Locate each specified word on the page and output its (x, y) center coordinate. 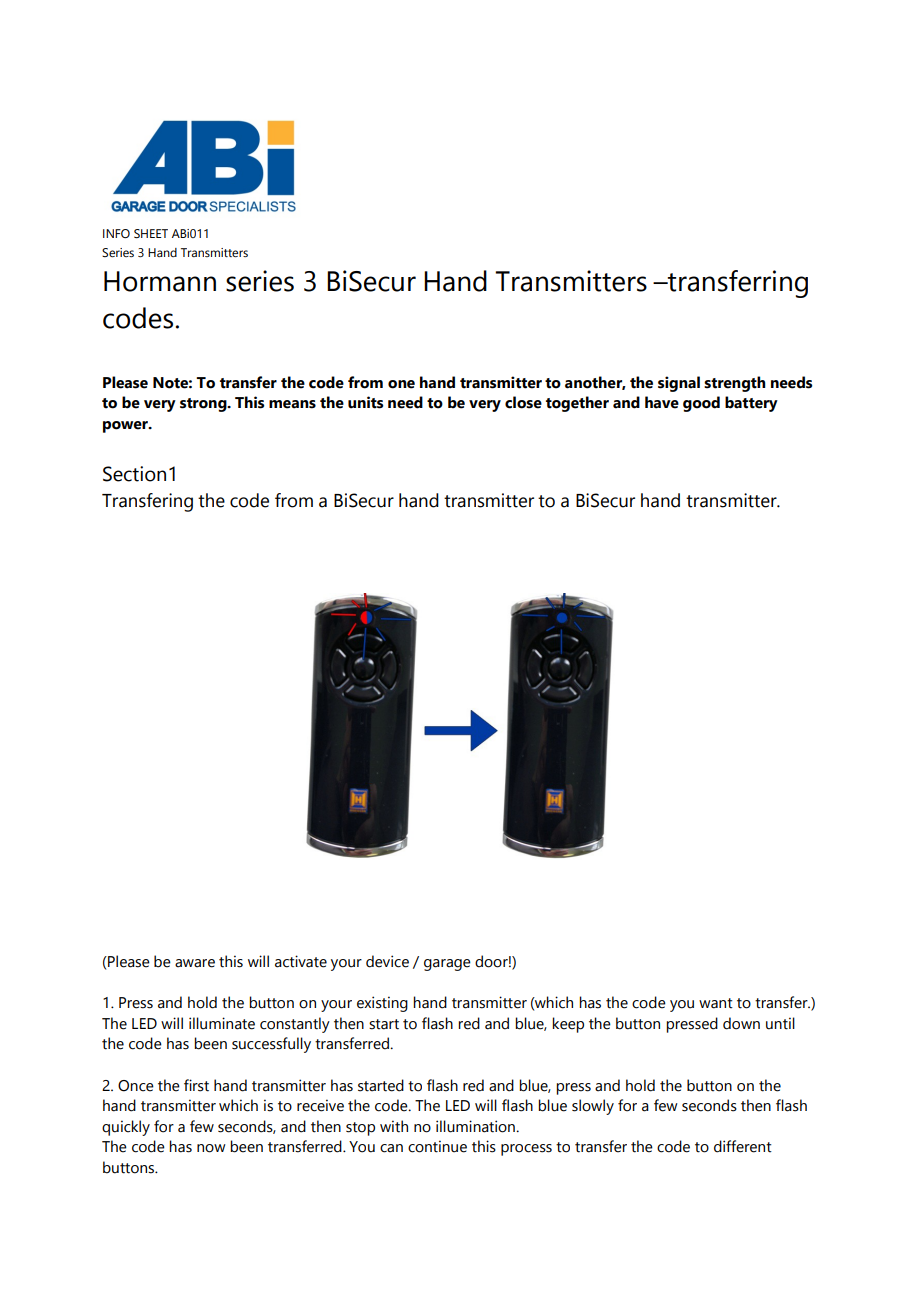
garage (447, 965)
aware (195, 963)
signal (679, 384)
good (701, 404)
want (716, 1003)
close (523, 402)
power (126, 427)
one (401, 384)
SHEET (151, 233)
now (211, 1148)
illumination (476, 1126)
